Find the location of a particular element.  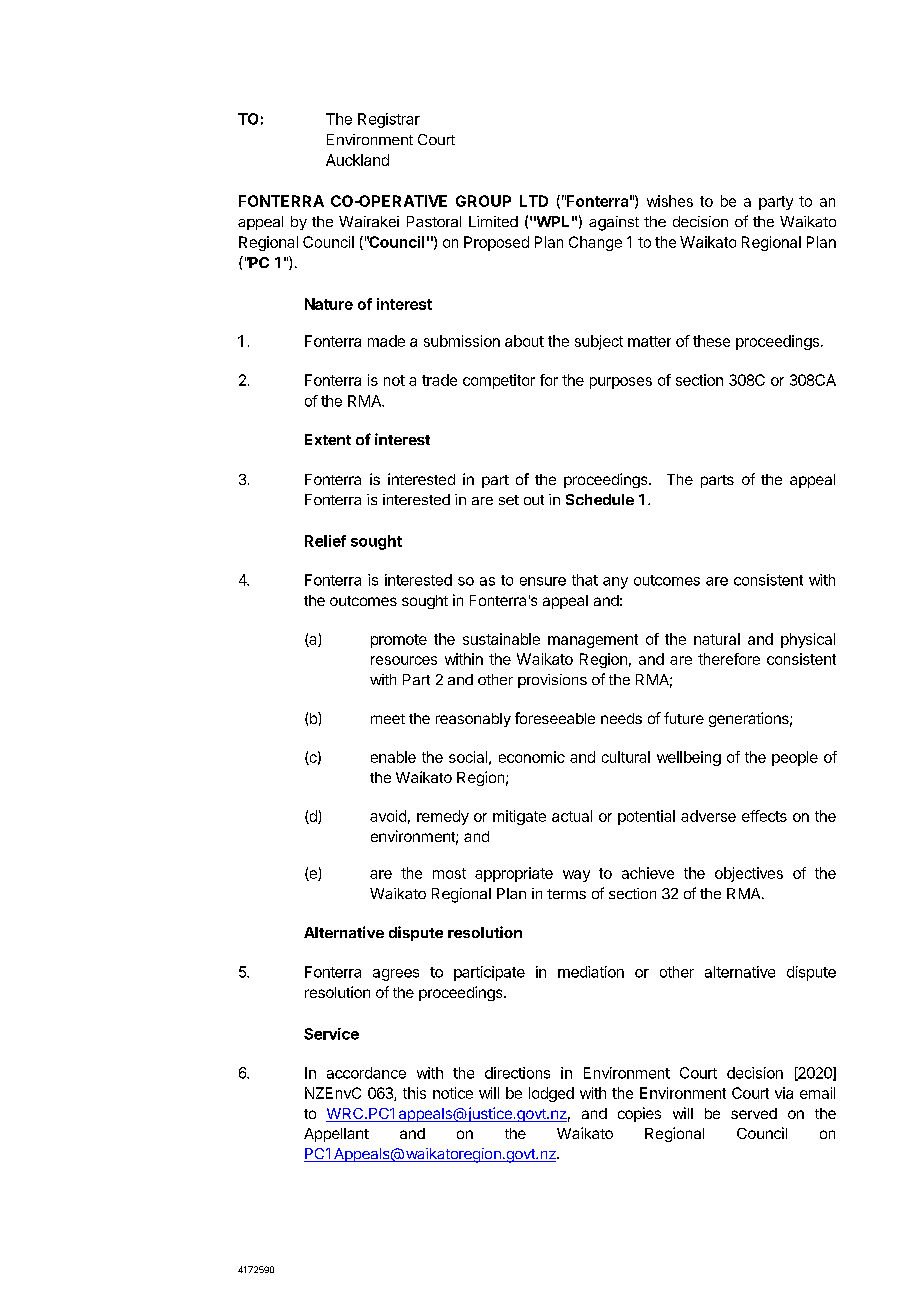

actual is located at coordinates (572, 816).
